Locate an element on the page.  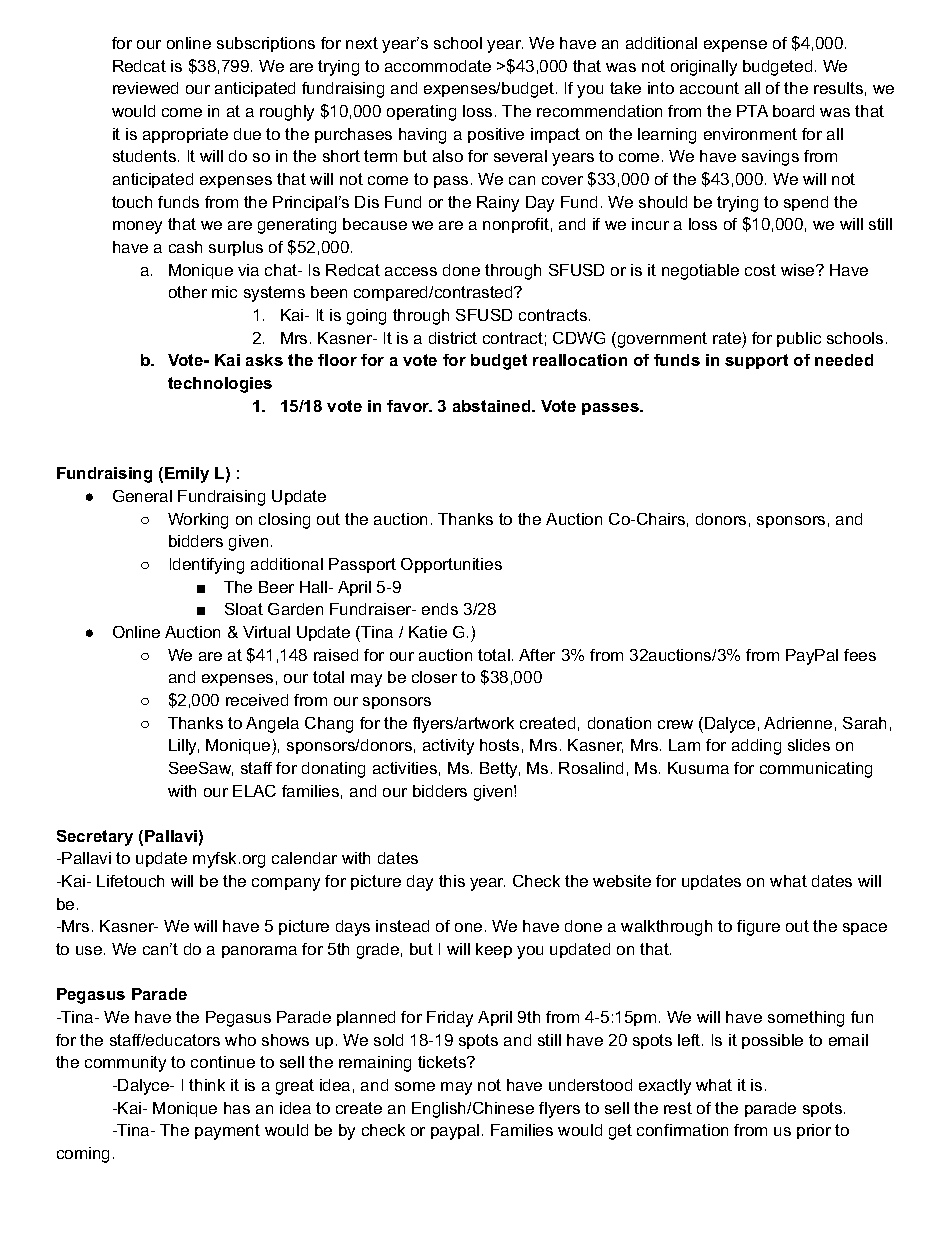
PTA is located at coordinates (752, 111).
